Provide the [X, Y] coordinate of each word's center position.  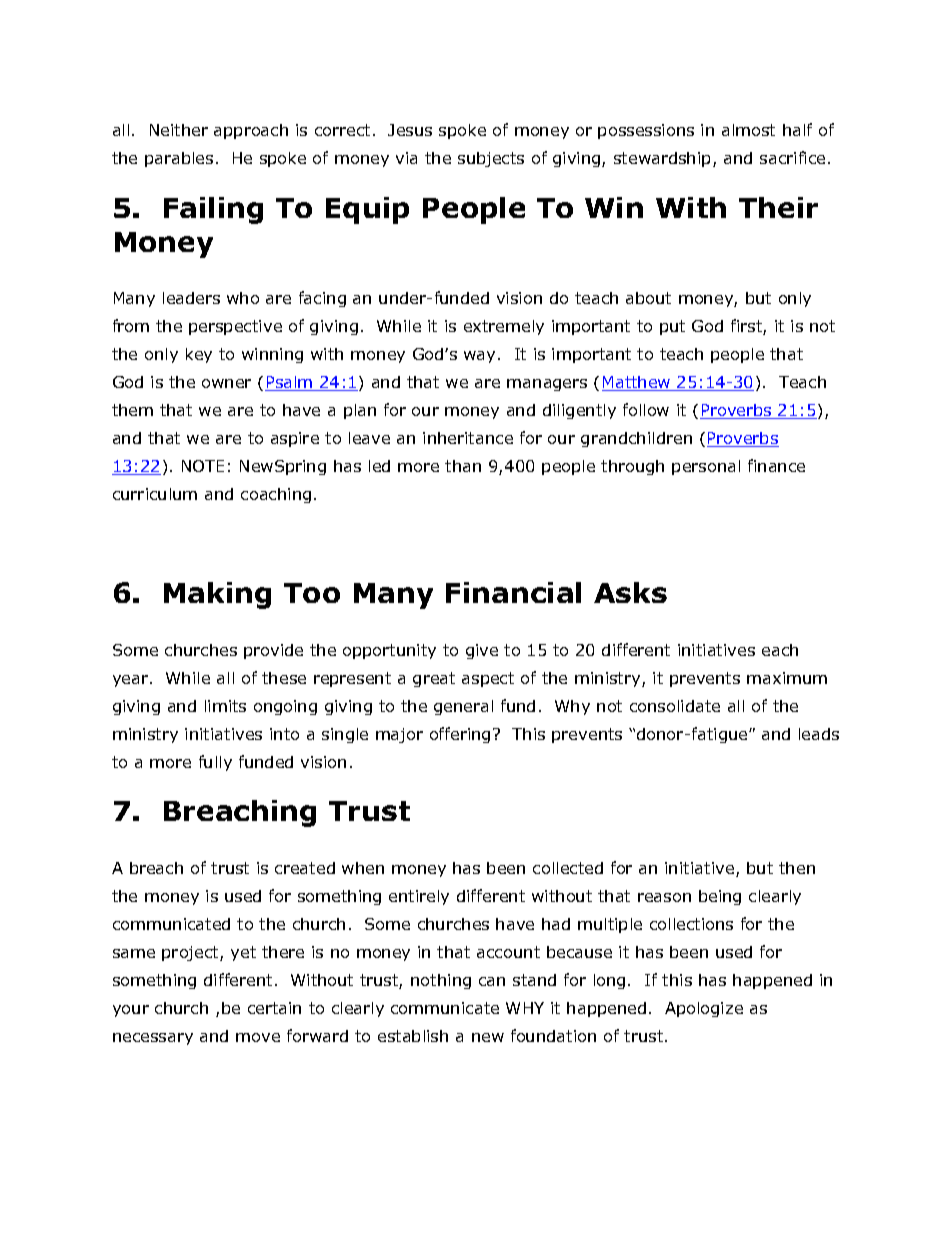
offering [460, 735]
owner [226, 383]
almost [748, 130]
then [797, 868]
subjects [491, 159]
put [672, 327]
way [479, 357]
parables [179, 159]
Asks [630, 592]
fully [215, 763]
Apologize [704, 1009]
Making [217, 595]
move [258, 1037]
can [492, 981]
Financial [513, 592]
